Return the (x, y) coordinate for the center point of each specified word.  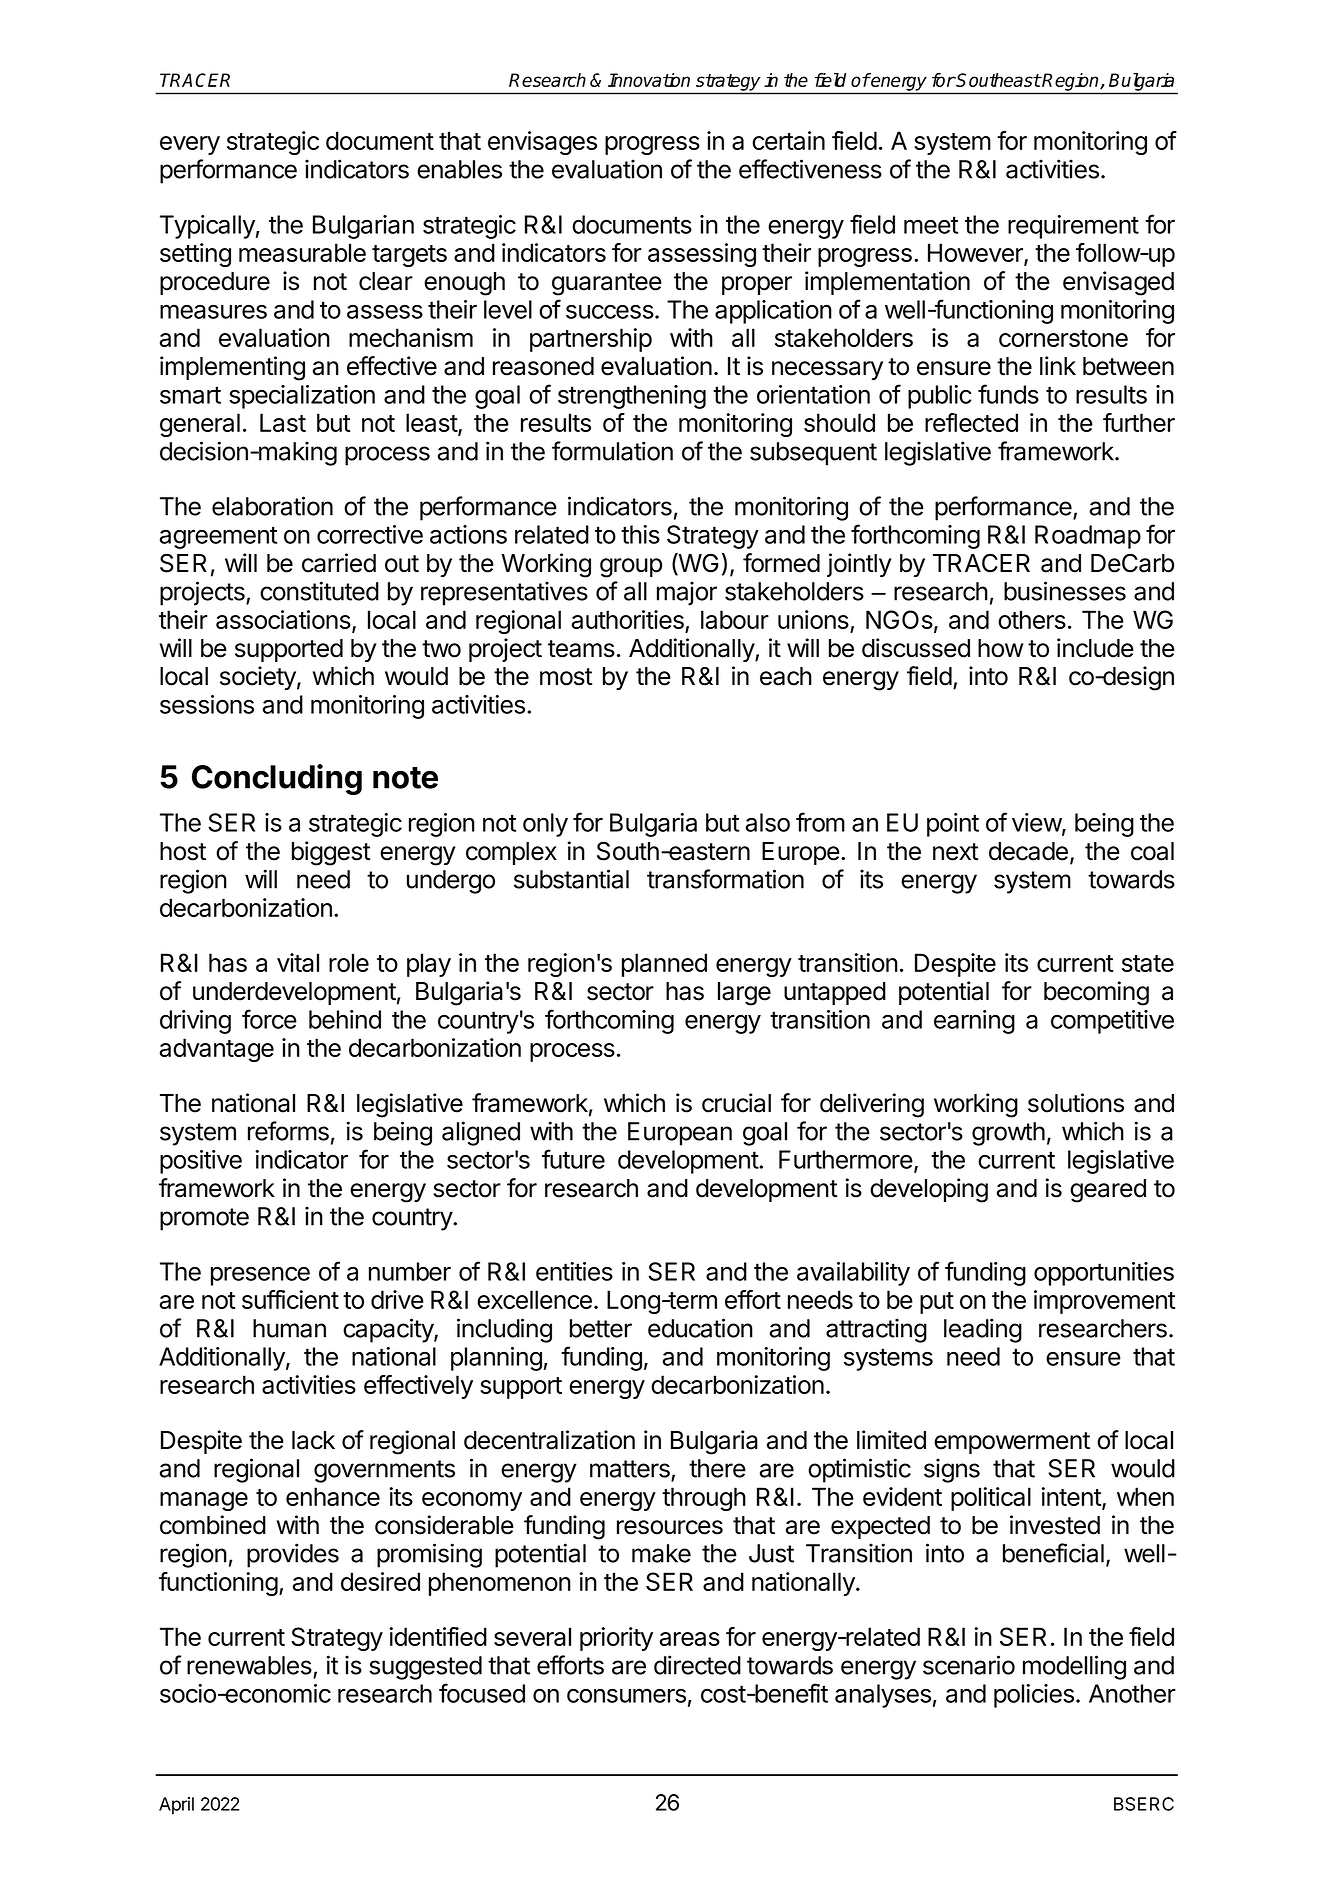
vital (298, 962)
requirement (1073, 227)
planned (664, 965)
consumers (626, 1695)
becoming (1096, 993)
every (190, 145)
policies (1034, 1696)
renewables (249, 1665)
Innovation (649, 80)
